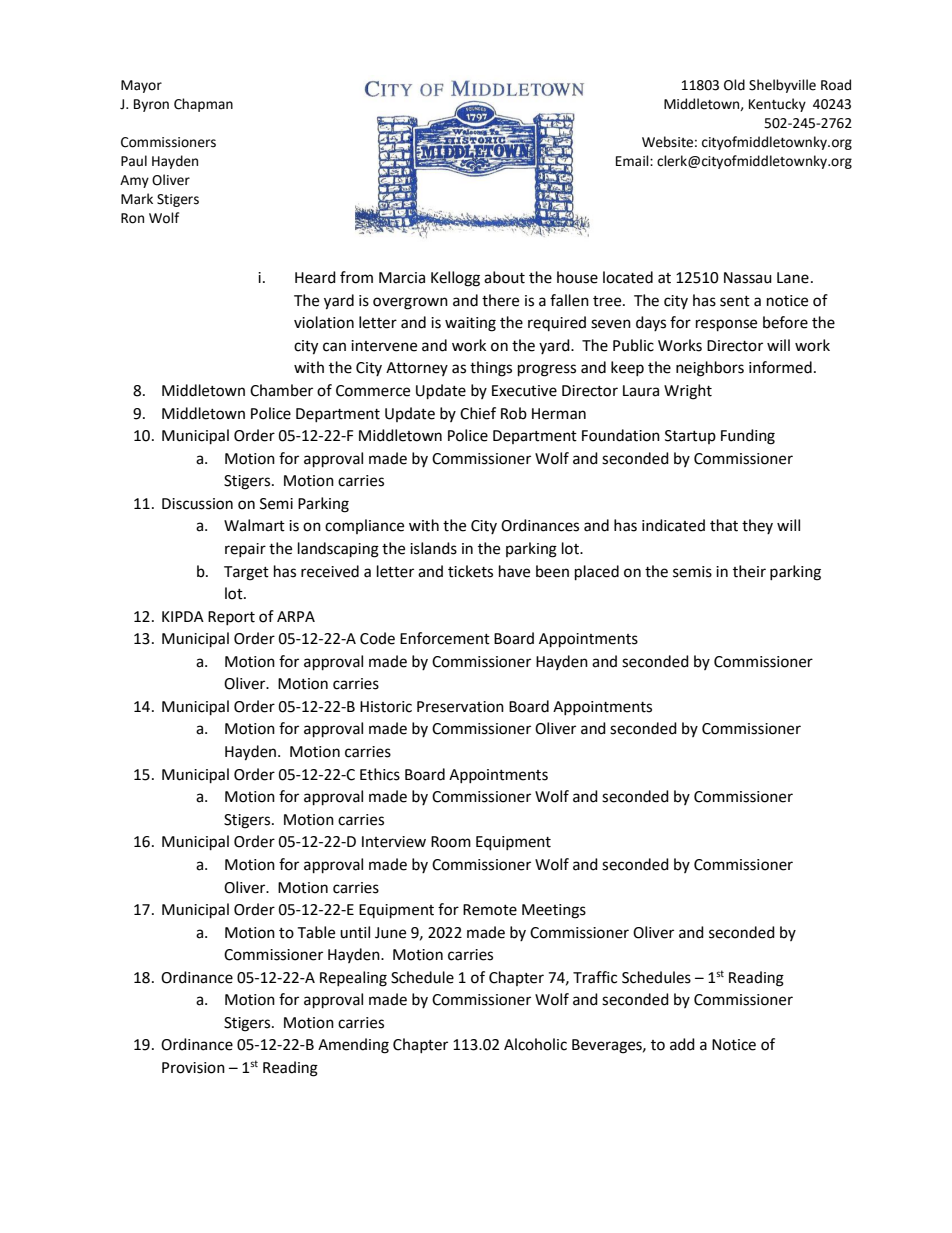 This screenshot has height=1233, width=952. Describe the element at coordinates (316, 932) in the screenshot. I see `Table` at that location.
